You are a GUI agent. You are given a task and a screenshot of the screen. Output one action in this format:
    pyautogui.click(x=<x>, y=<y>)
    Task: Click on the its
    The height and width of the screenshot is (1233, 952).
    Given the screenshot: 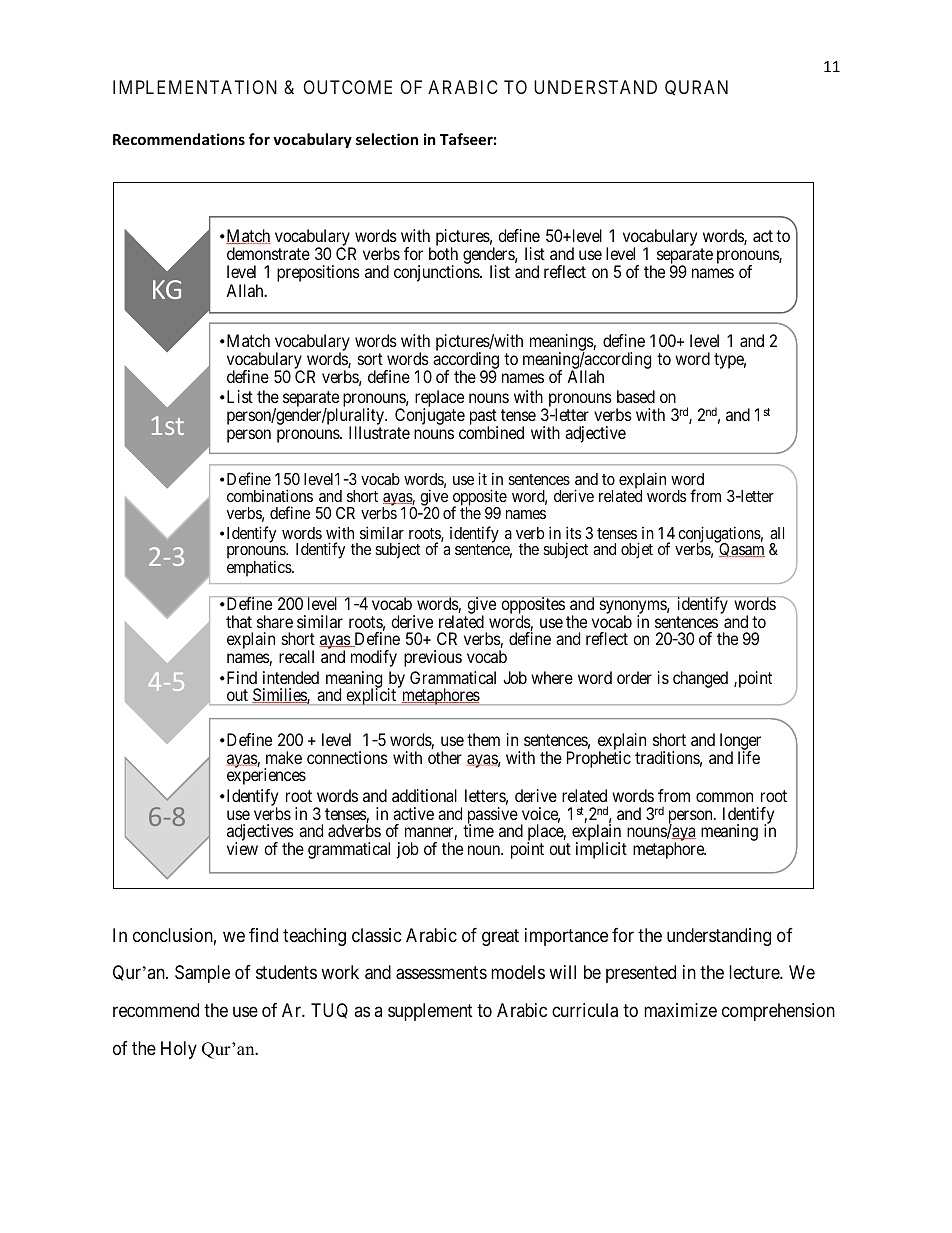 What is the action you would take?
    pyautogui.click(x=573, y=532)
